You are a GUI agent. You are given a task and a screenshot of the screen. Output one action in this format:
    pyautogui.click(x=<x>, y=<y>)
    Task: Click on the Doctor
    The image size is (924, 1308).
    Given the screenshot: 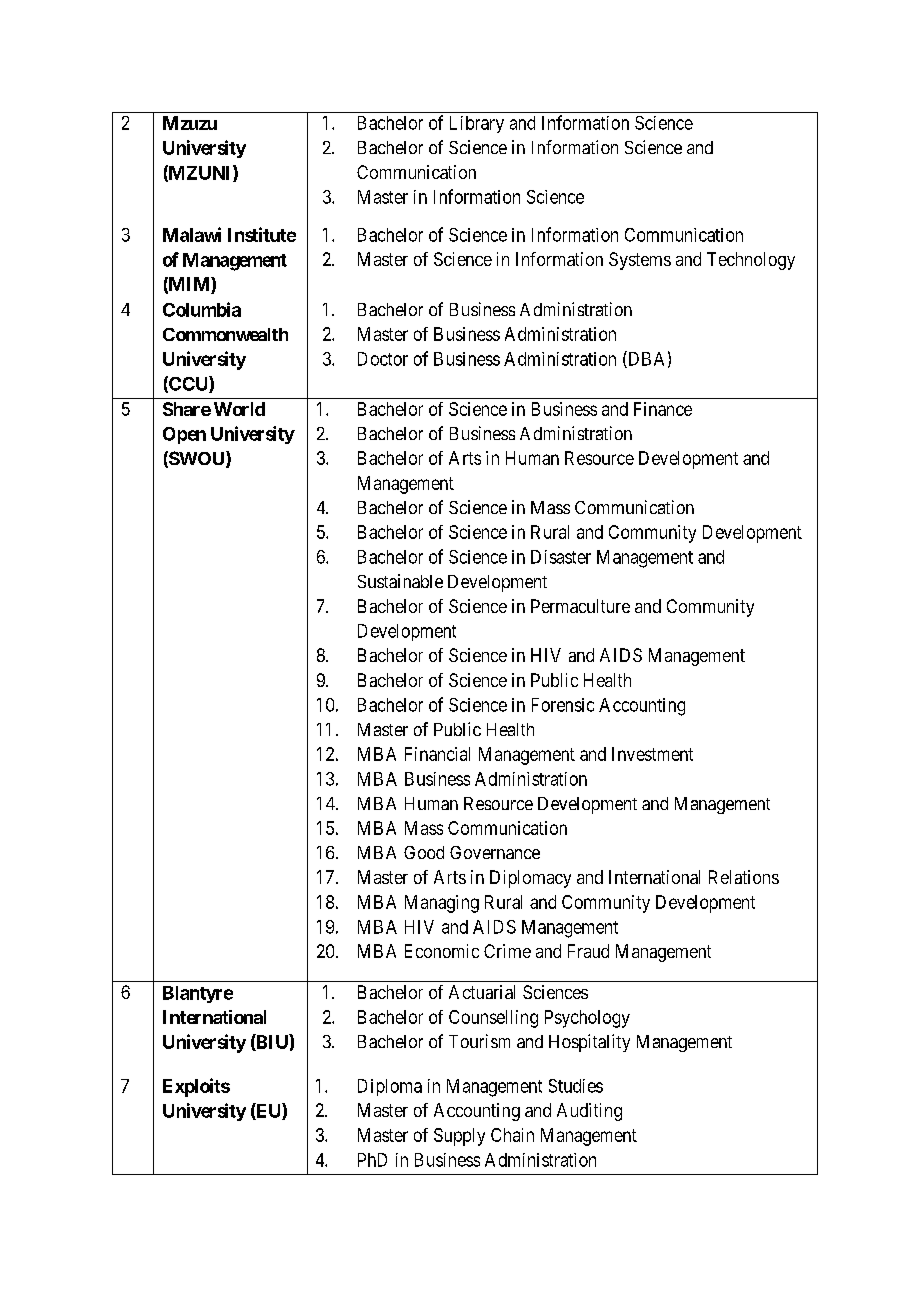 What is the action you would take?
    pyautogui.click(x=383, y=359)
